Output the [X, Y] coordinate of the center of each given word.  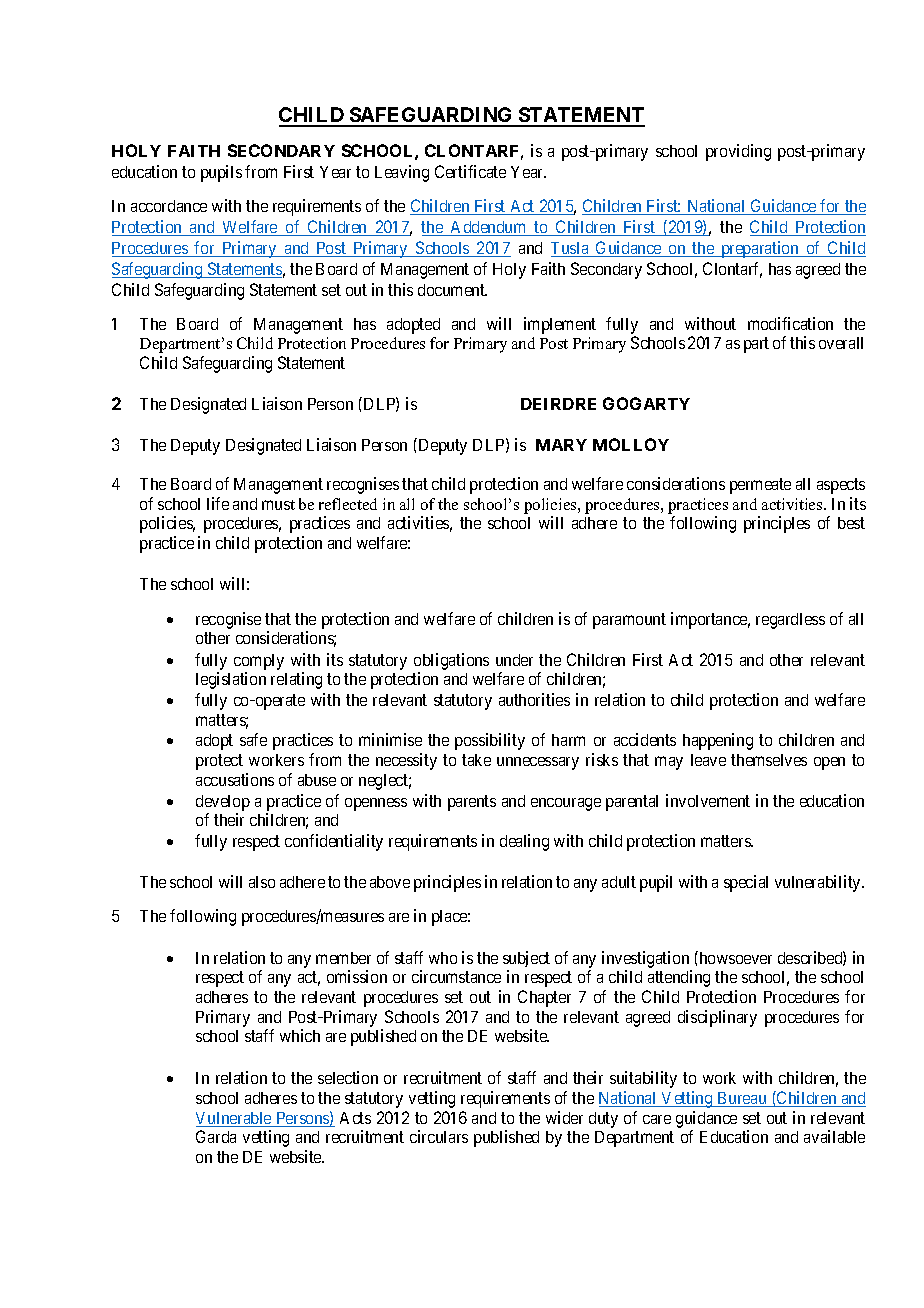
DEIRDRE [558, 404]
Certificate [470, 171]
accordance [169, 206]
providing [738, 152]
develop [223, 803]
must [278, 505]
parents [472, 803]
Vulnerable [235, 1119]
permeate [760, 486]
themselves [769, 760]
